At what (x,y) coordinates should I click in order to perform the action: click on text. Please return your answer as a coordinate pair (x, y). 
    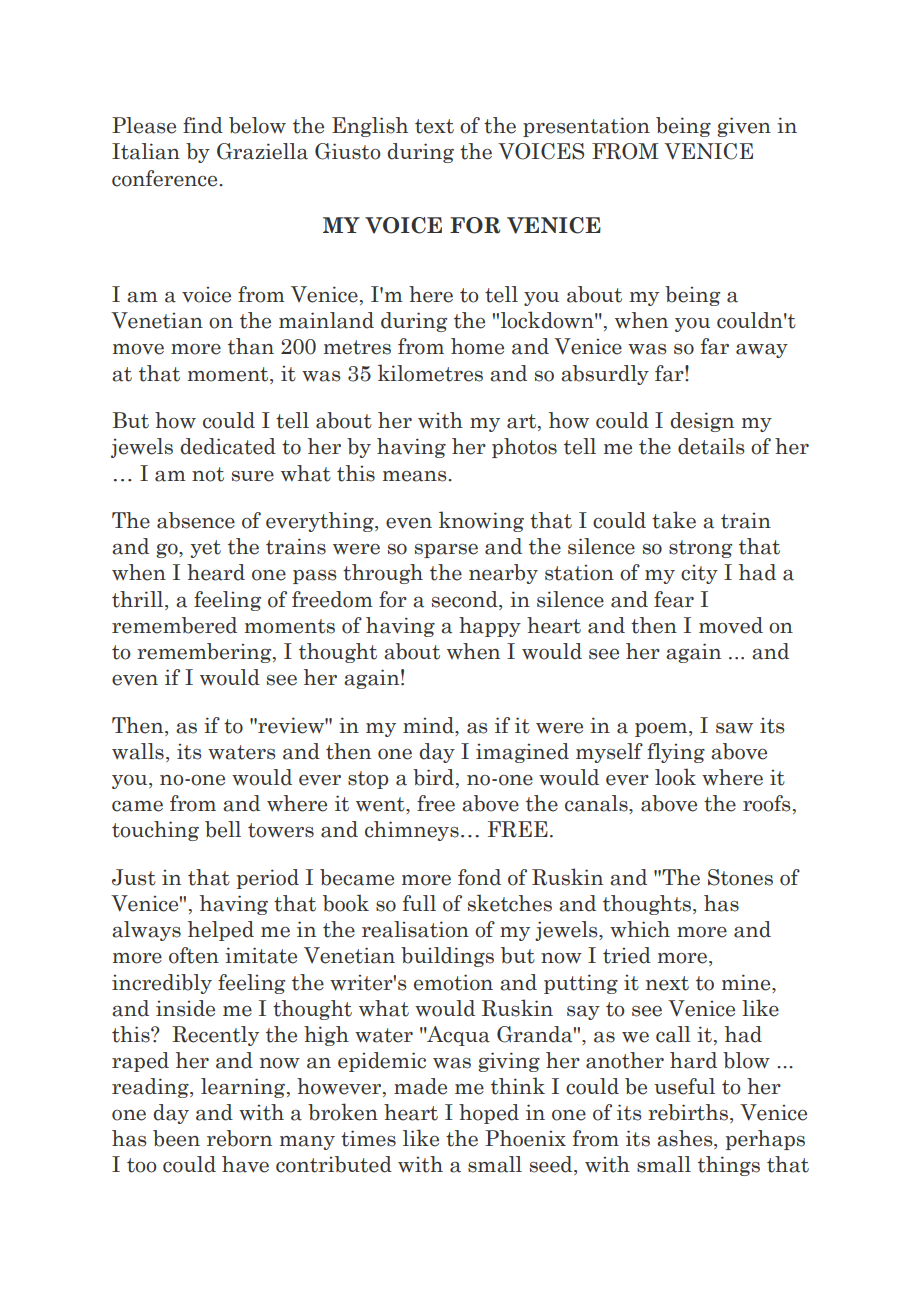
    Looking at the image, I should click on (434, 126).
